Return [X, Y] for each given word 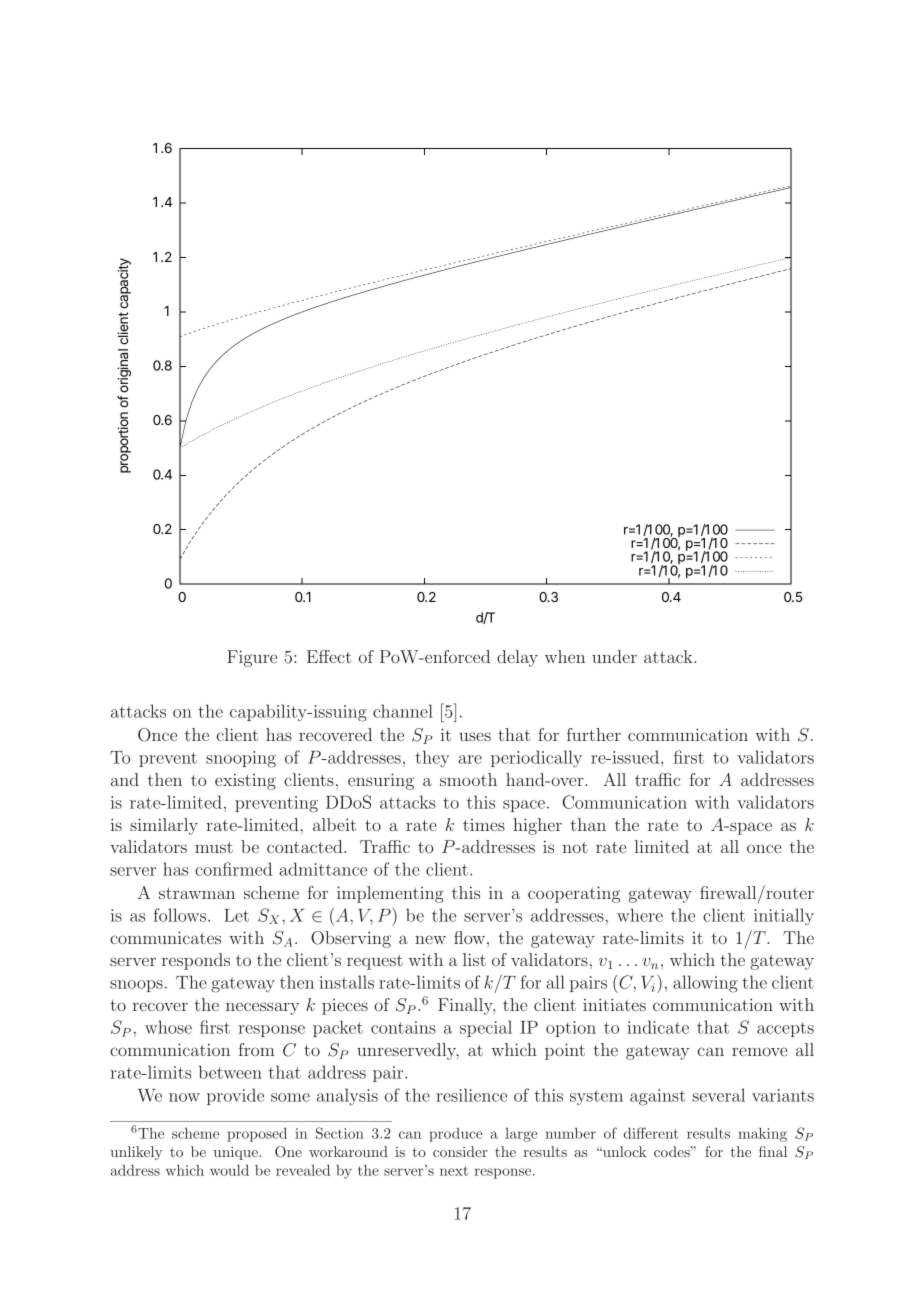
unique [237, 1153]
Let [236, 915]
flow [471, 937]
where [640, 915]
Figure [252, 658]
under [614, 656]
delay [517, 658]
